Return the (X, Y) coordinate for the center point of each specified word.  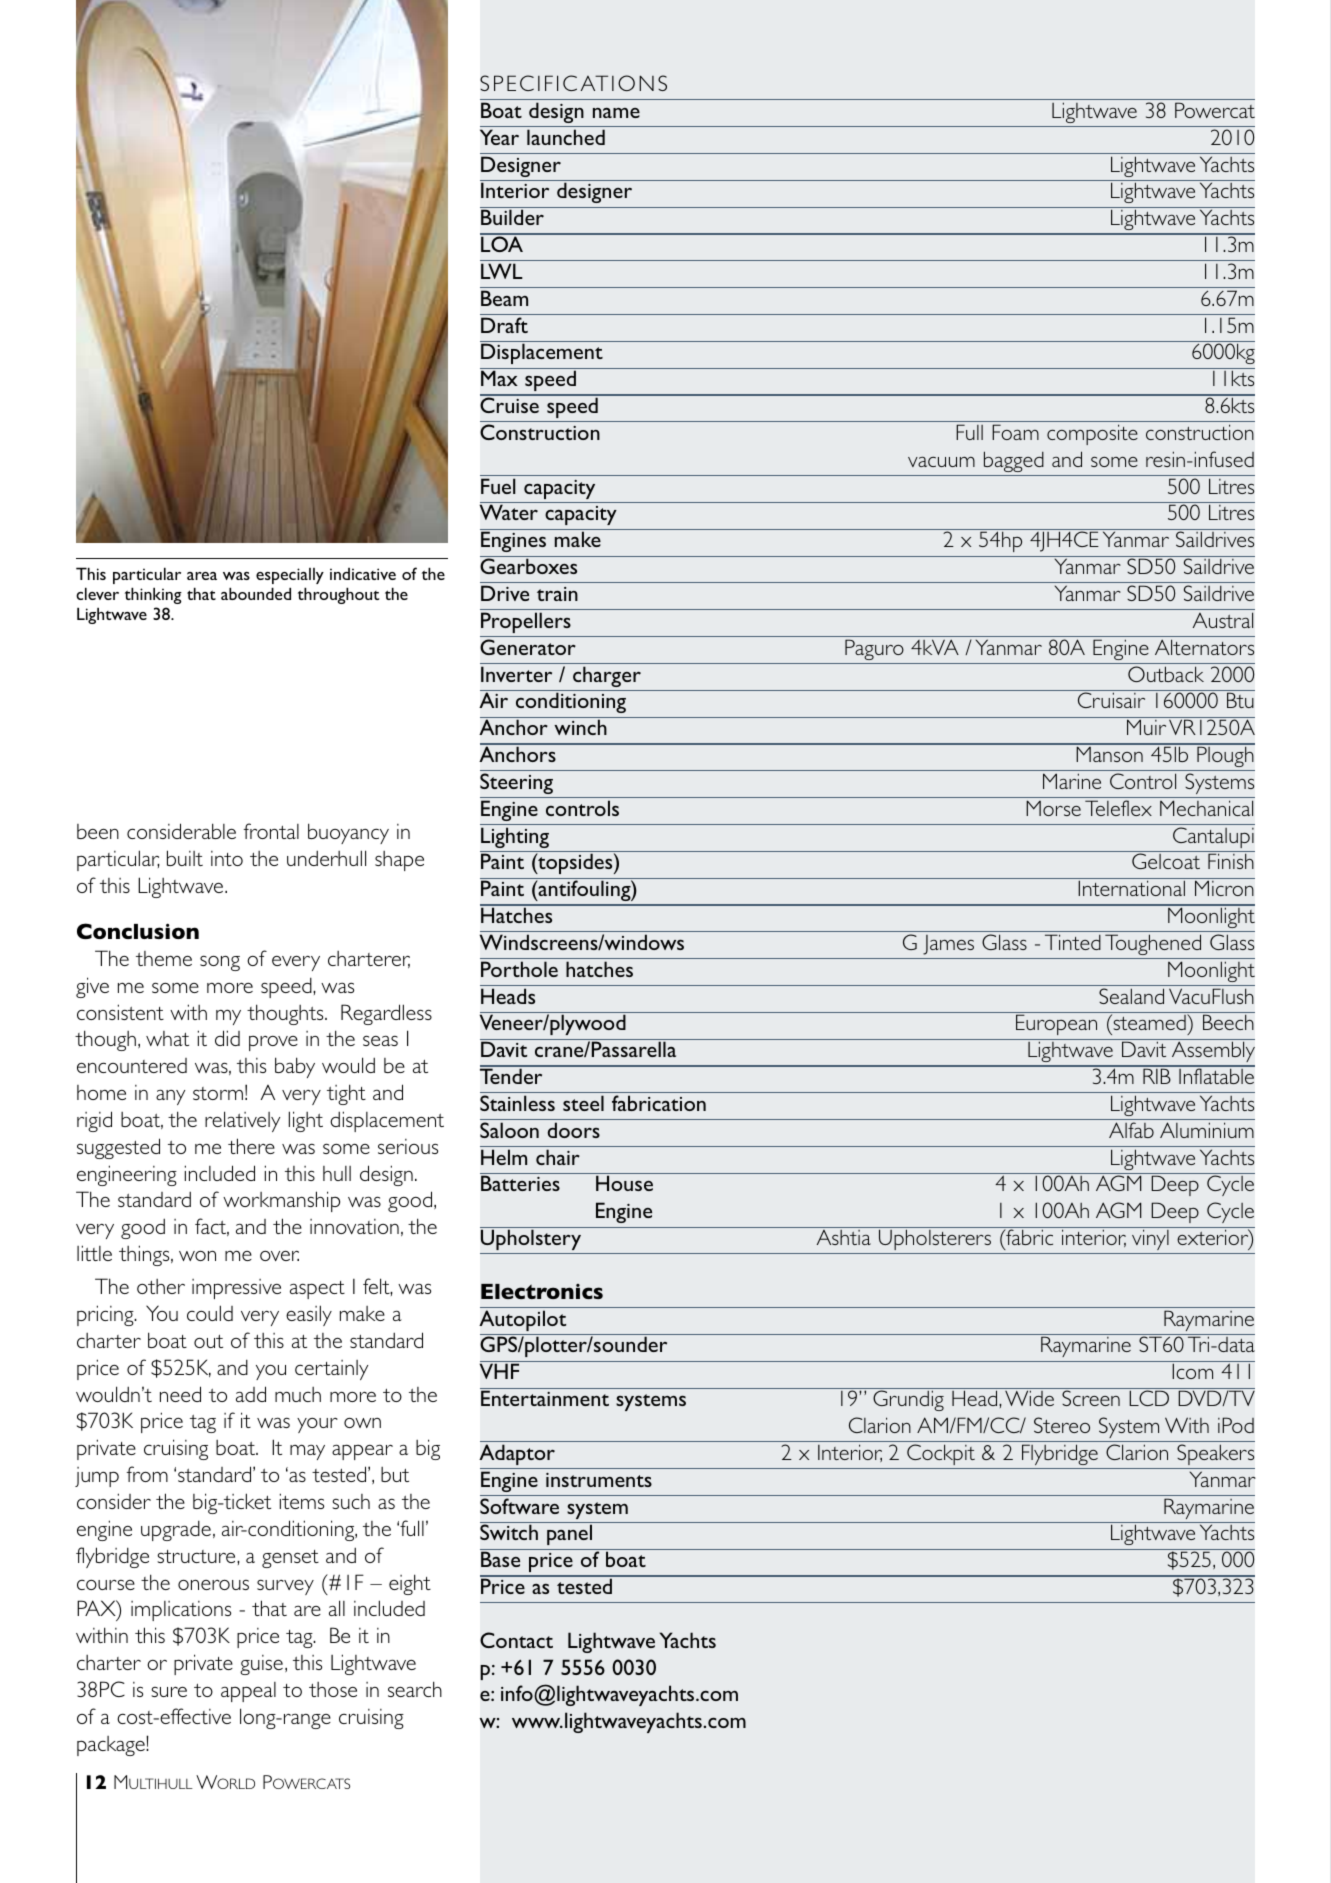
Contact (516, 1640)
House (624, 1183)
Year (499, 137)
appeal (248, 1692)
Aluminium (1207, 1130)
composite (1092, 434)
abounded (256, 593)
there (251, 1146)
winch (580, 727)
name (616, 113)
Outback (1166, 674)
